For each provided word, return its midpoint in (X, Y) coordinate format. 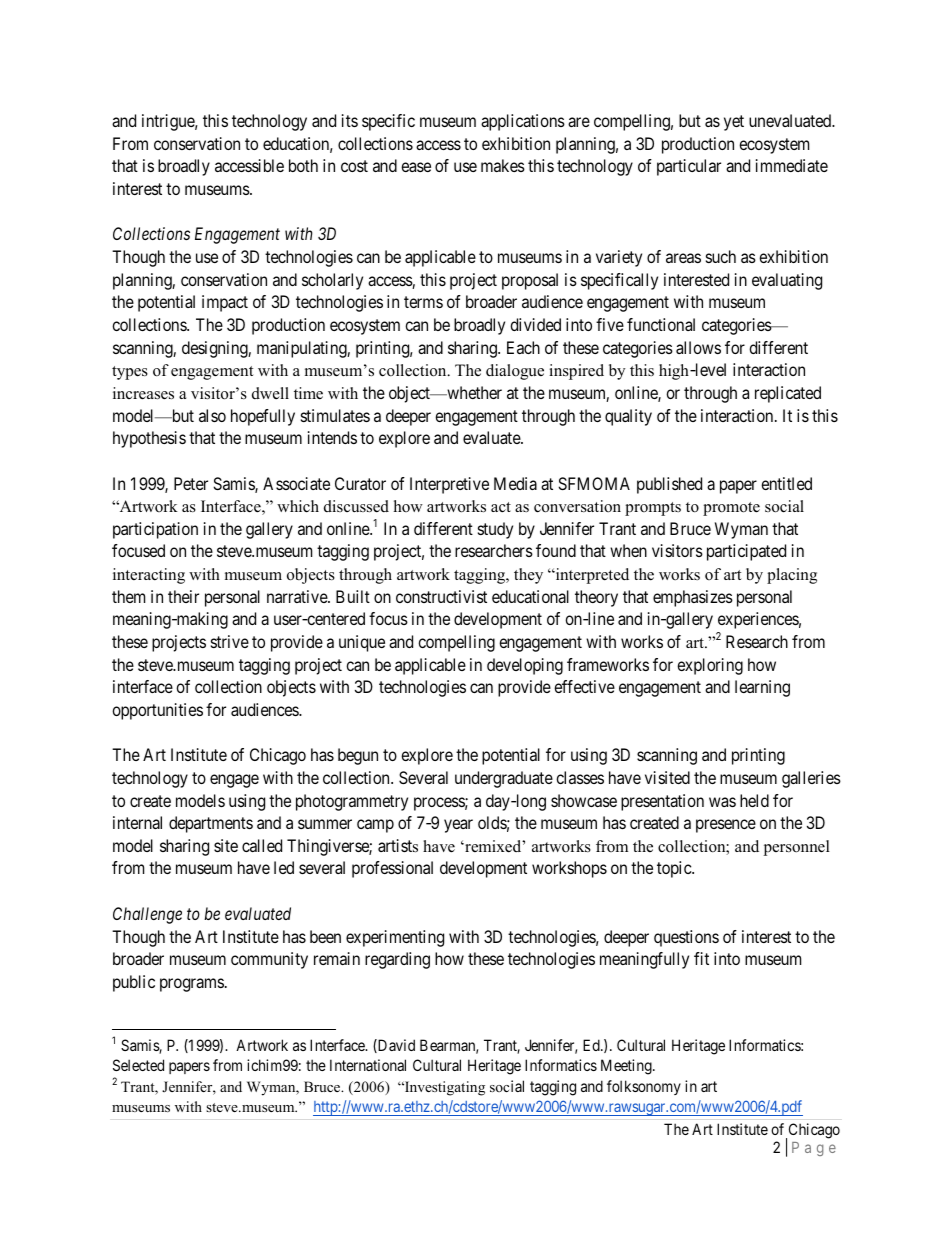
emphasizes (693, 598)
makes (503, 165)
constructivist (441, 596)
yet (734, 123)
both (303, 165)
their (183, 596)
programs (192, 985)
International (368, 1065)
